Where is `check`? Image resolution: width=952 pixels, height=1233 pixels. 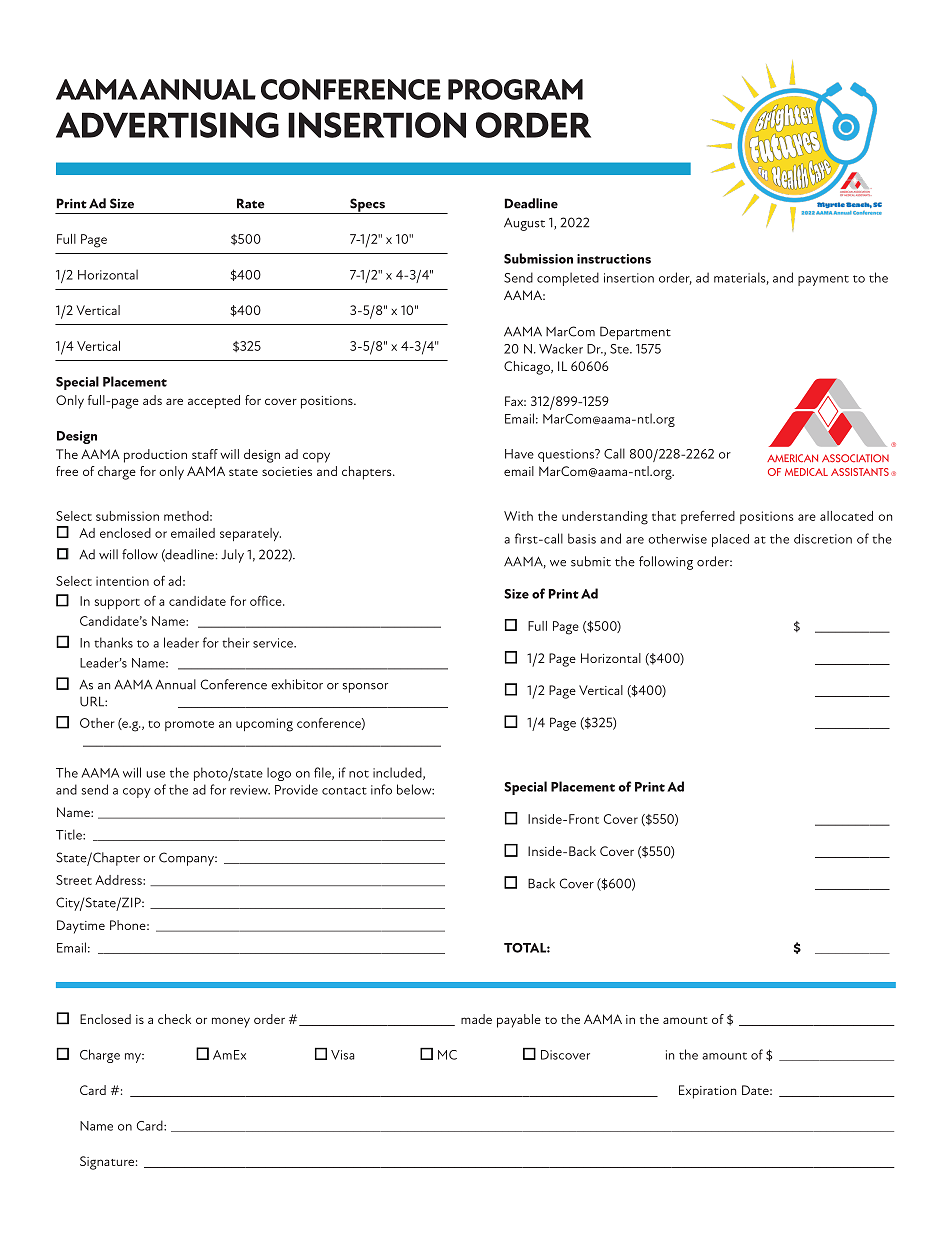
check is located at coordinates (174, 1019).
